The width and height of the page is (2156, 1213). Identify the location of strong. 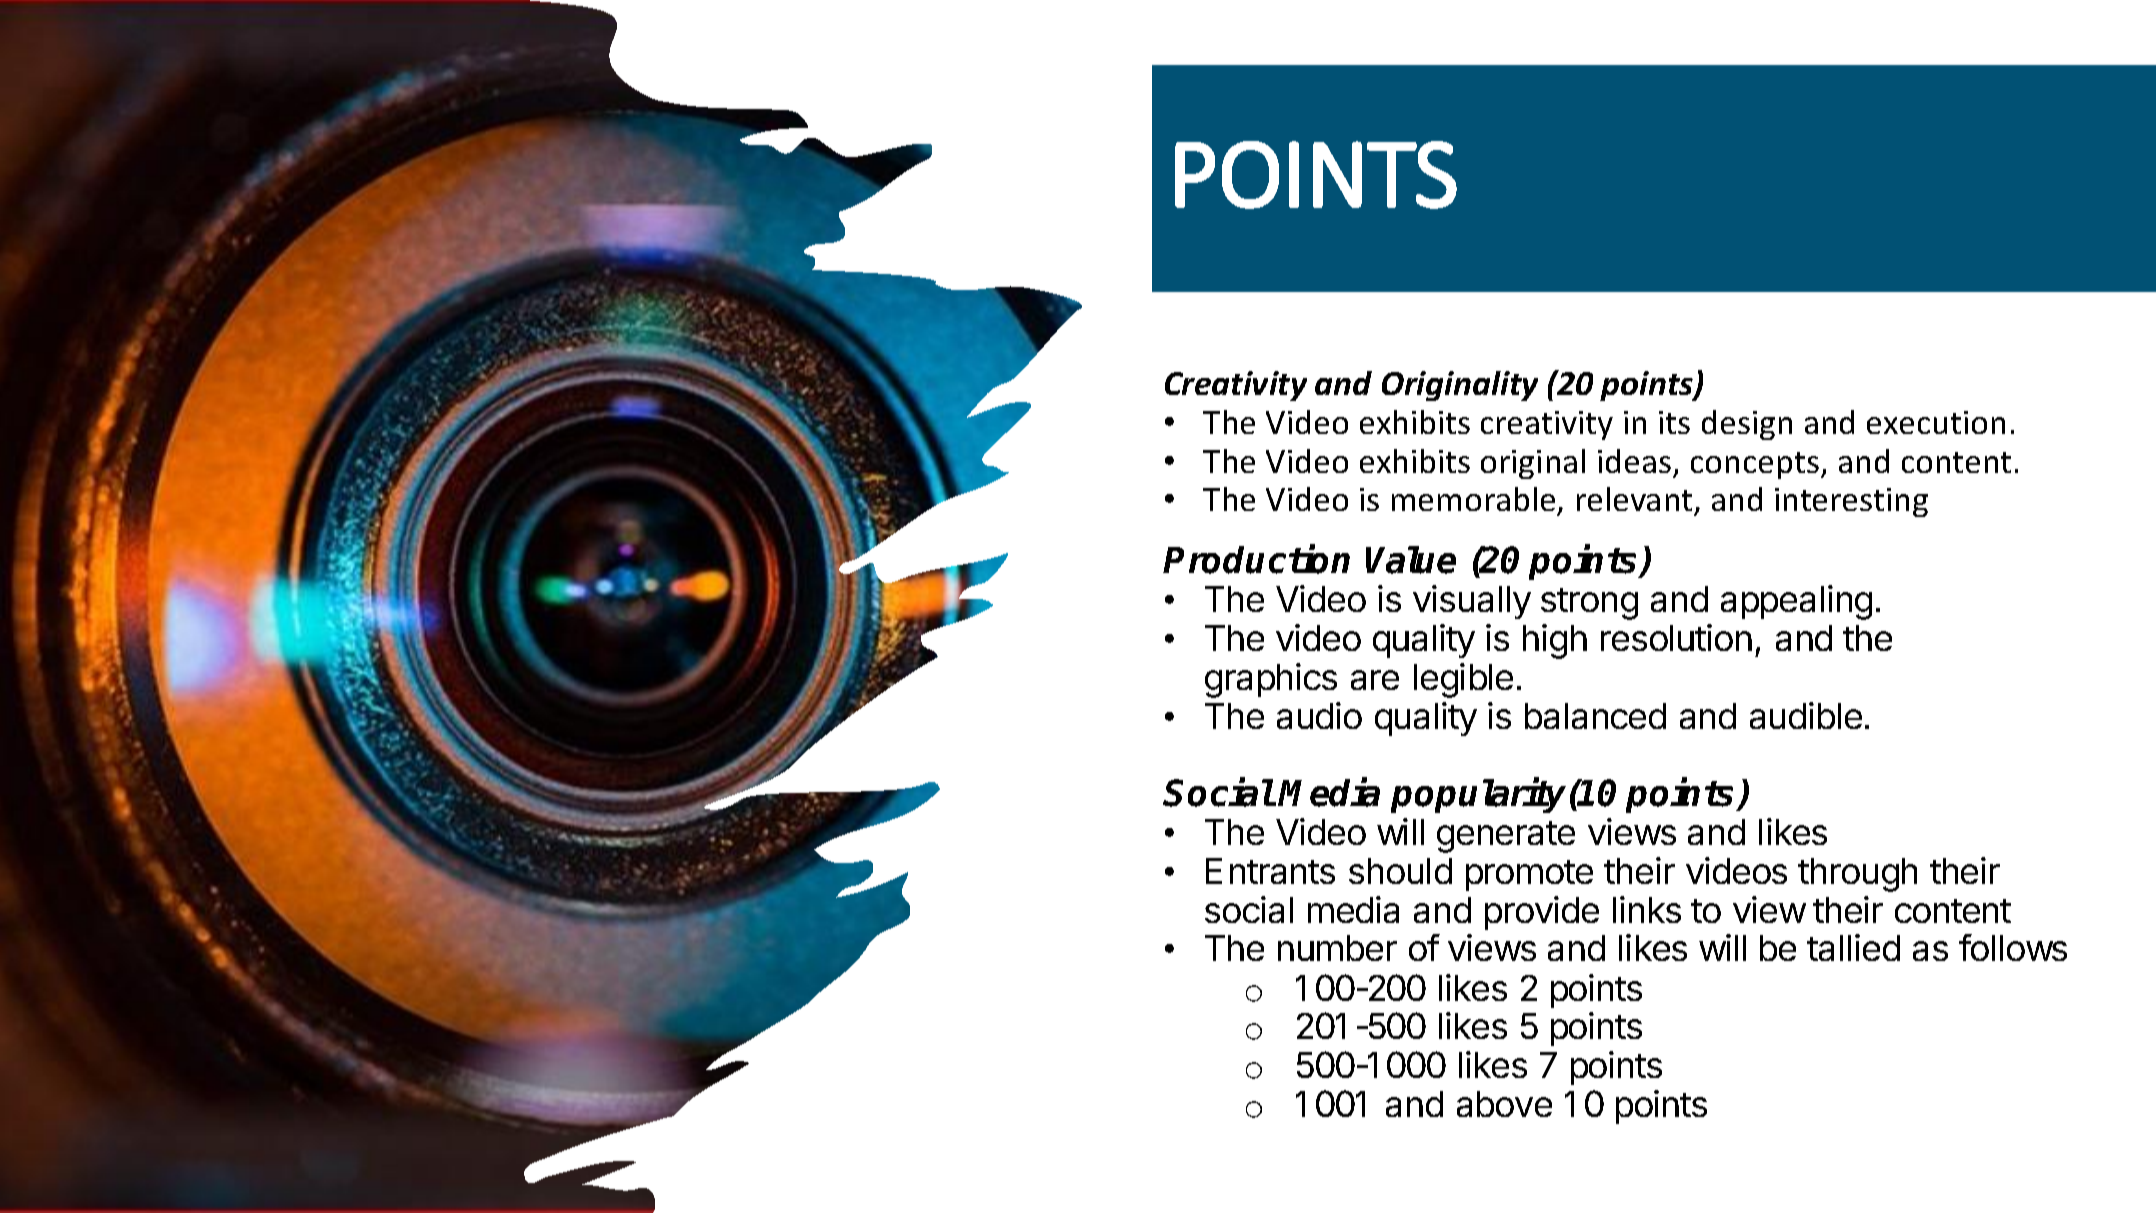
(1589, 604).
